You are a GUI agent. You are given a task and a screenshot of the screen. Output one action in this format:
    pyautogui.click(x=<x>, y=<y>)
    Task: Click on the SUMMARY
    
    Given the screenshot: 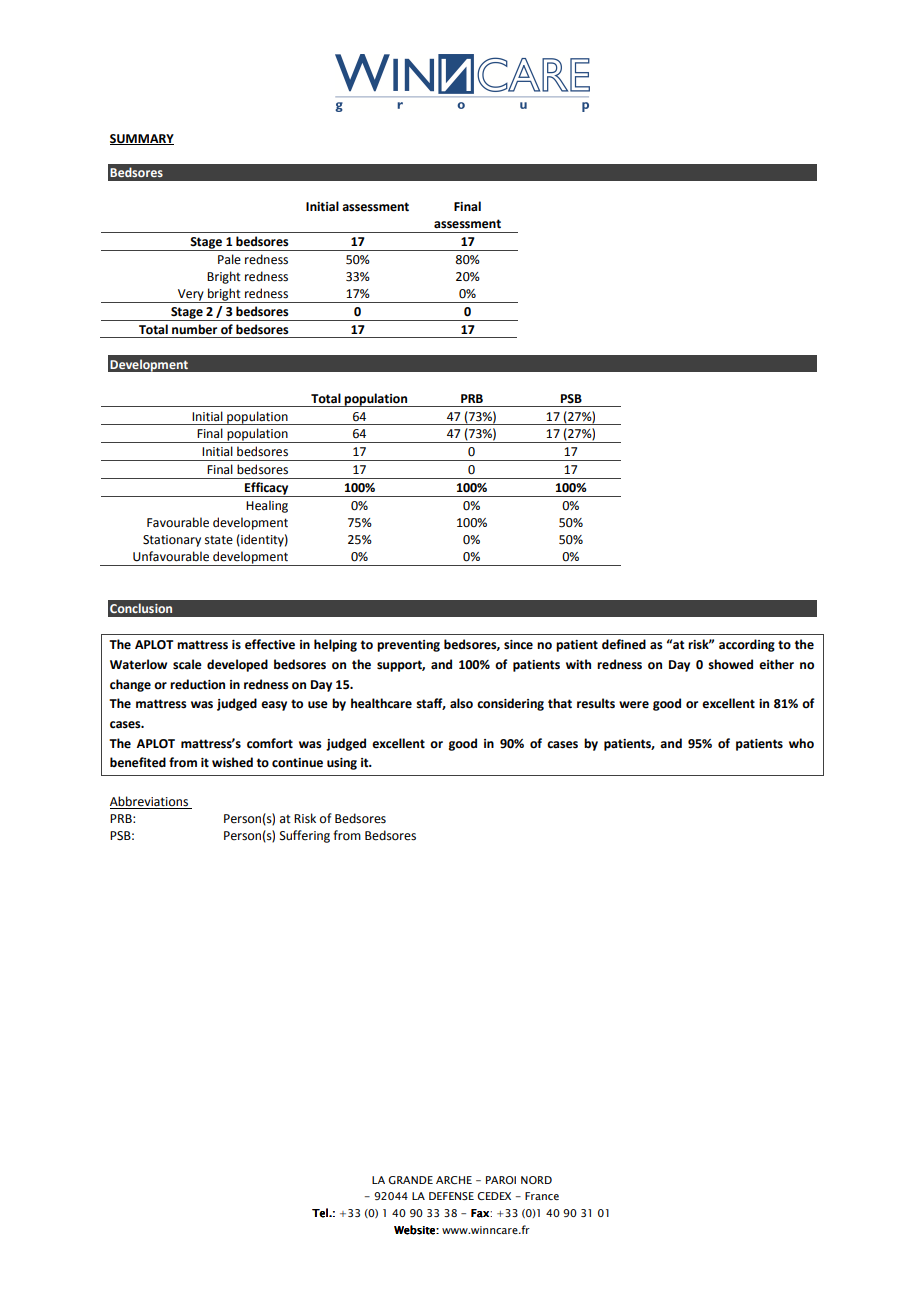 What is the action you would take?
    pyautogui.click(x=142, y=139)
